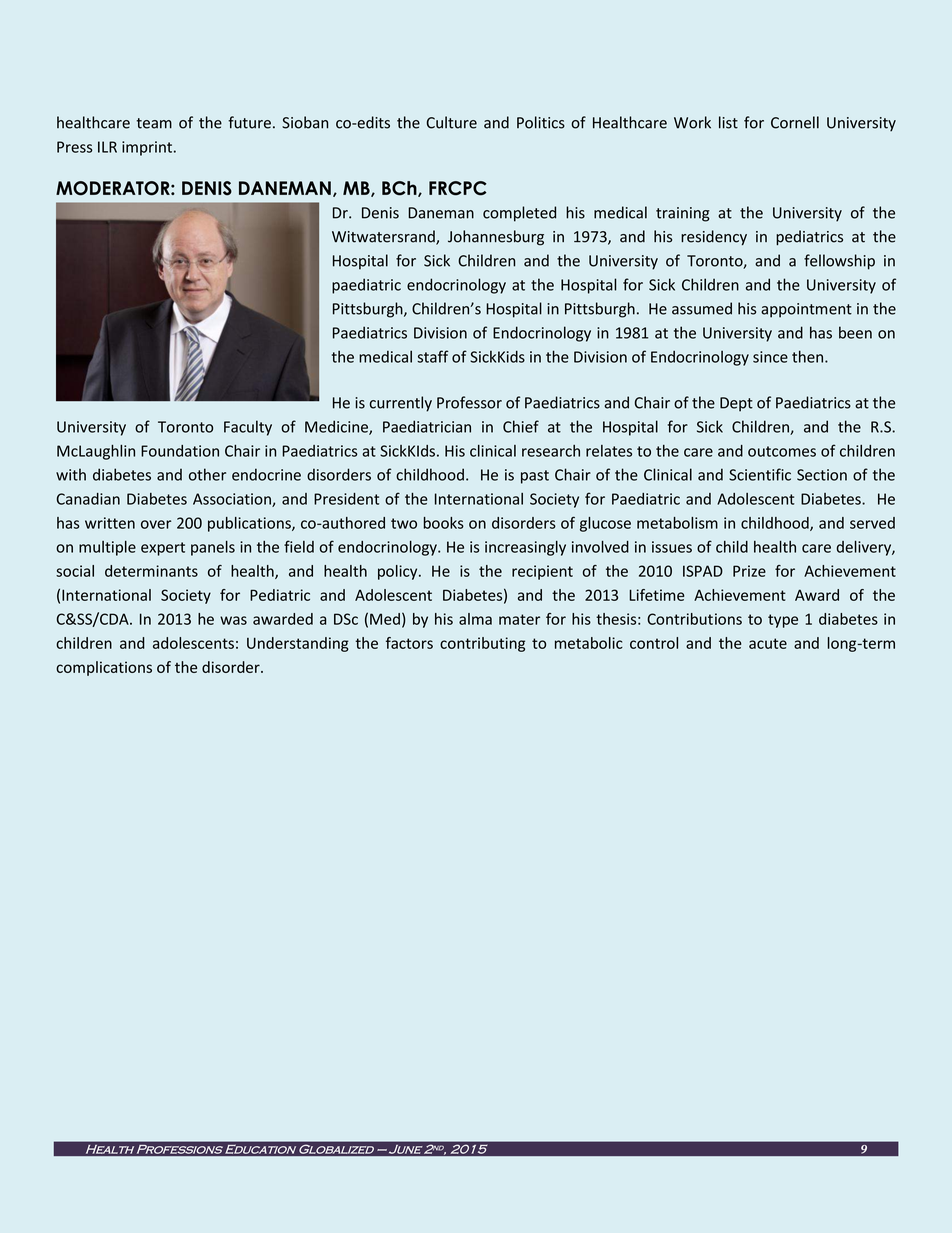 This document has height=1233, width=952. I want to click on complications, so click(104, 668).
